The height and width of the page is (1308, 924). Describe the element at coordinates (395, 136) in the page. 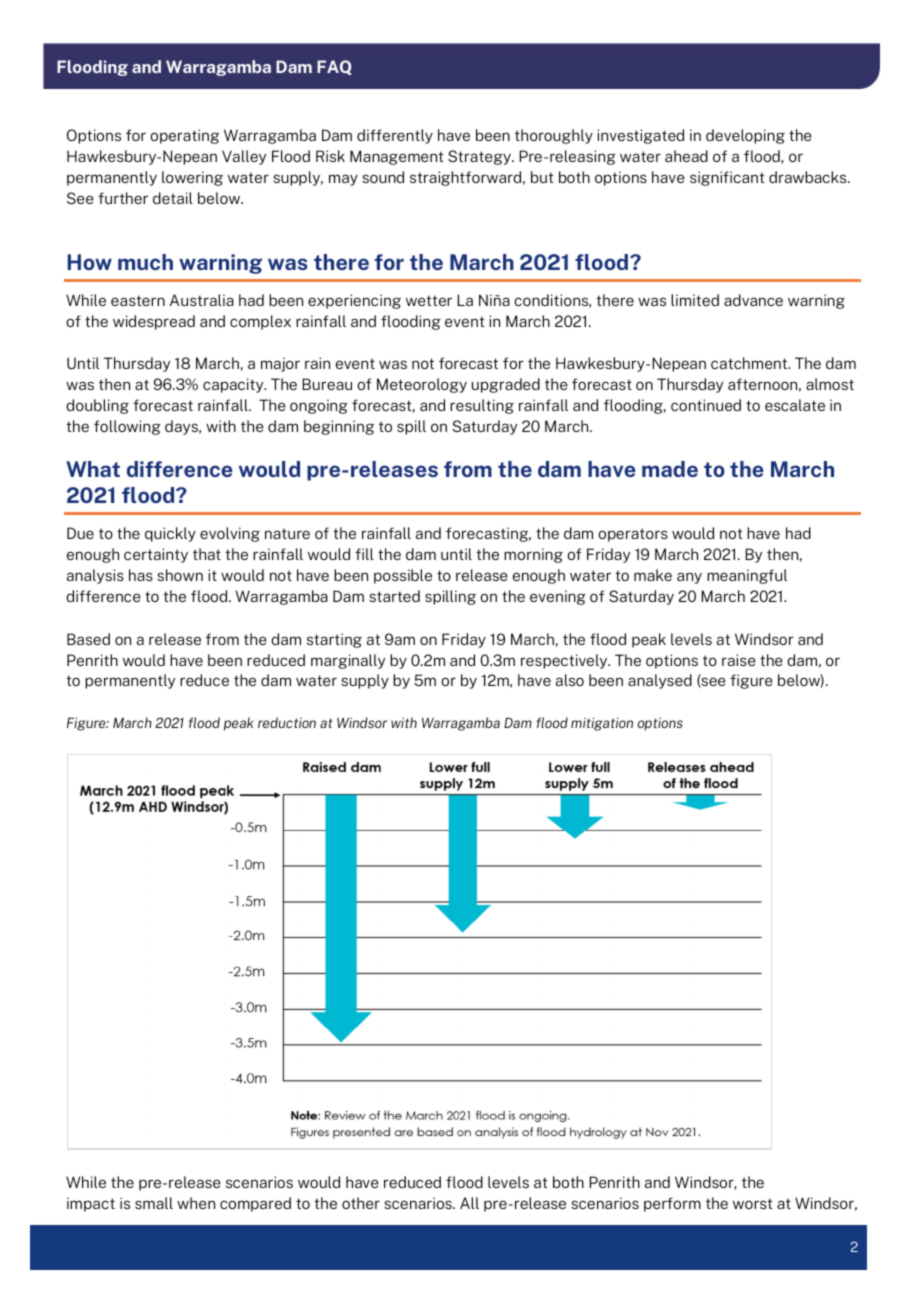

I see `differently` at that location.
